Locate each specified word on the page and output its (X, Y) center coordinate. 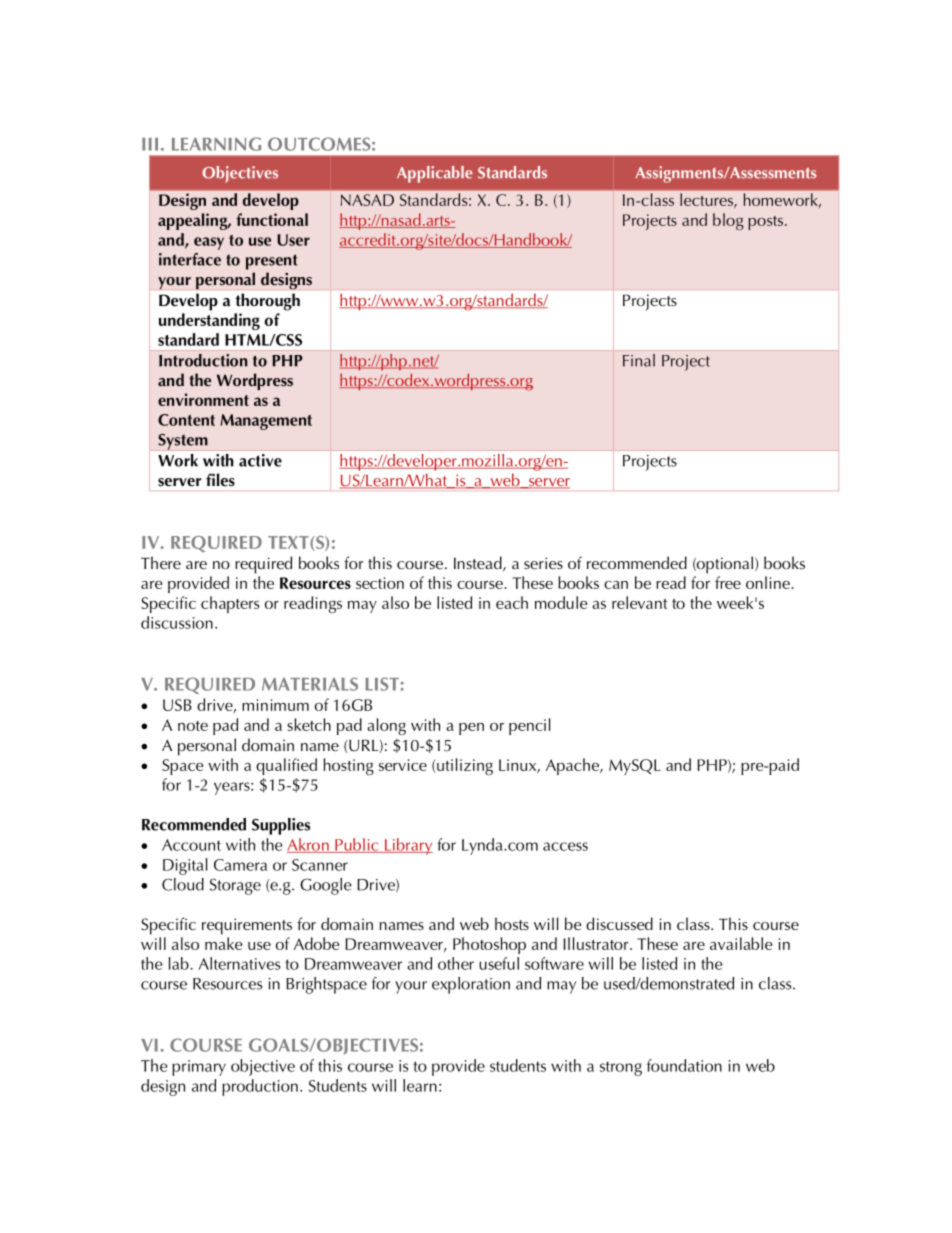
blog (728, 221)
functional (272, 219)
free (728, 582)
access (565, 846)
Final (639, 360)
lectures (707, 200)
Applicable (435, 174)
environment (203, 399)
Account (191, 845)
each (512, 602)
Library (407, 846)
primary (199, 1068)
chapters (230, 604)
